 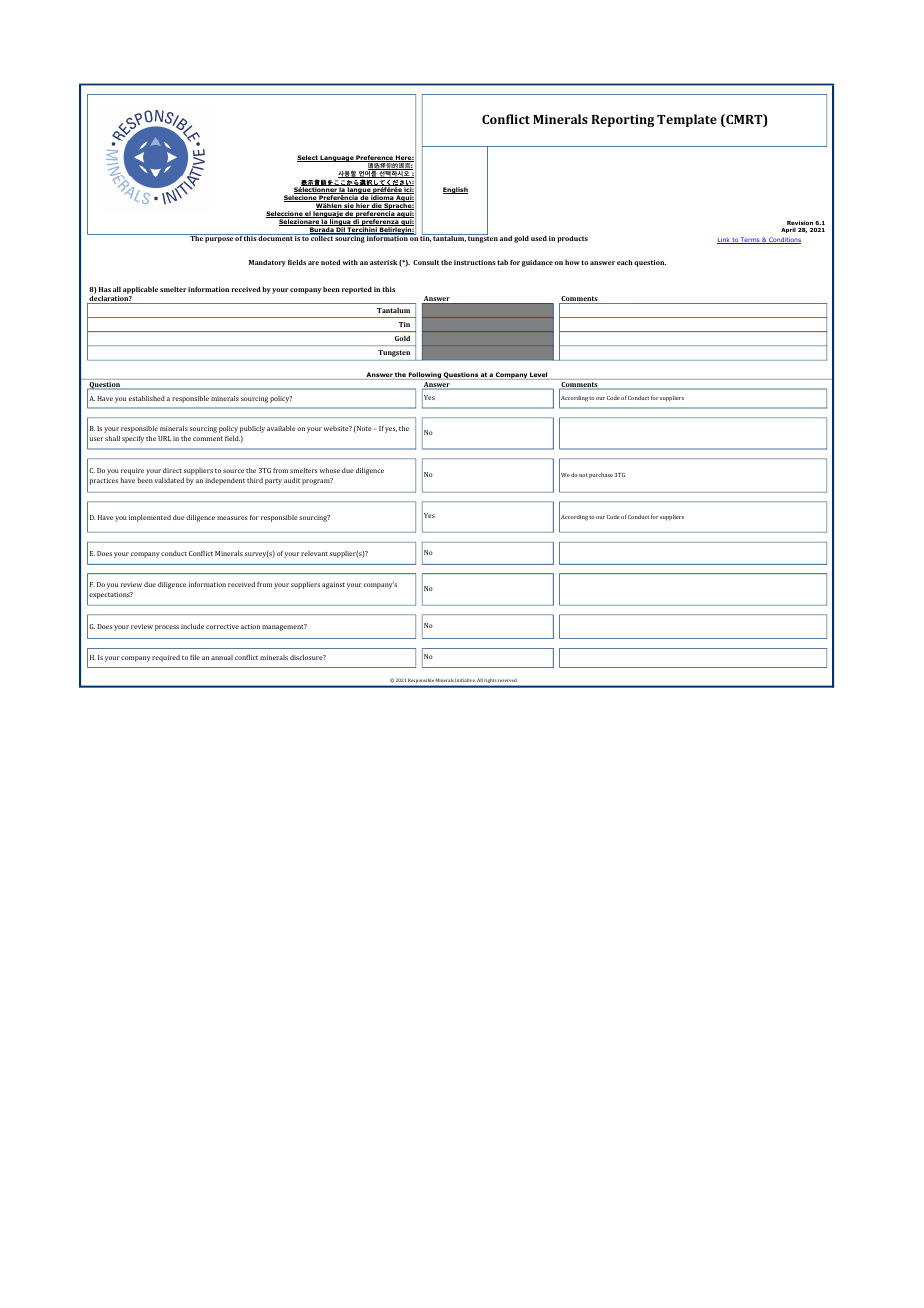 I want to click on Language, so click(x=337, y=158).
